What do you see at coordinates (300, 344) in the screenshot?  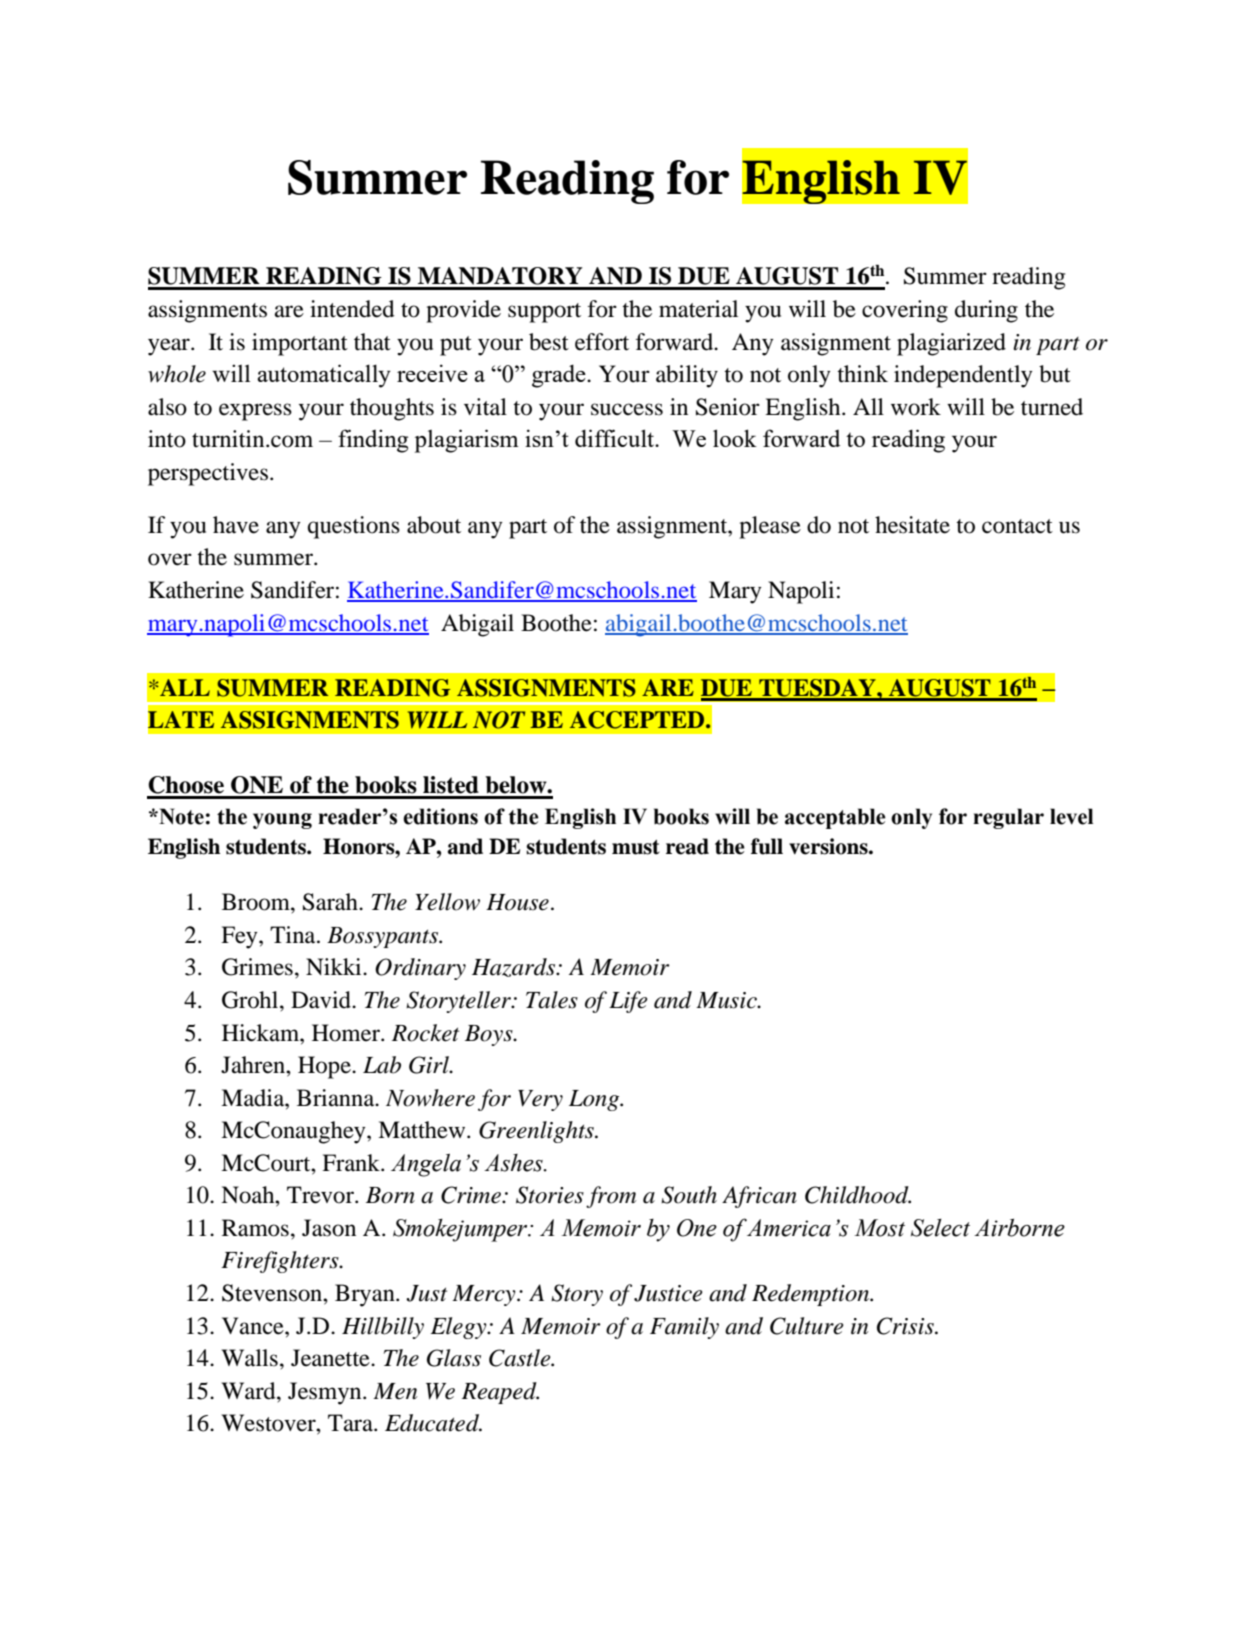 I see `important` at bounding box center [300, 344].
